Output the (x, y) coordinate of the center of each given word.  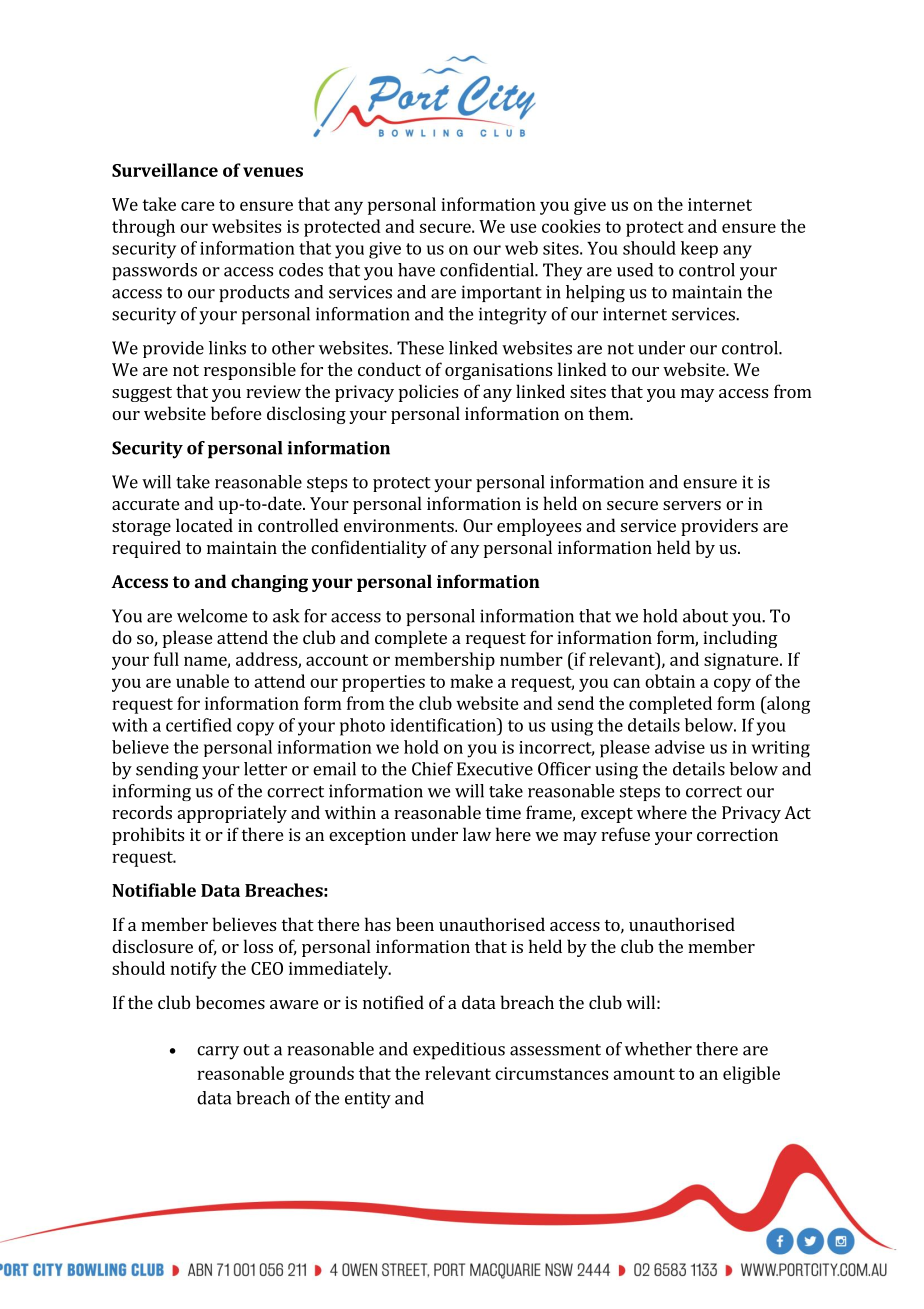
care (198, 206)
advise (680, 747)
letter (265, 769)
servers (692, 505)
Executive (495, 769)
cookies (571, 226)
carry (218, 1053)
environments (400, 525)
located (204, 525)
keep (699, 249)
